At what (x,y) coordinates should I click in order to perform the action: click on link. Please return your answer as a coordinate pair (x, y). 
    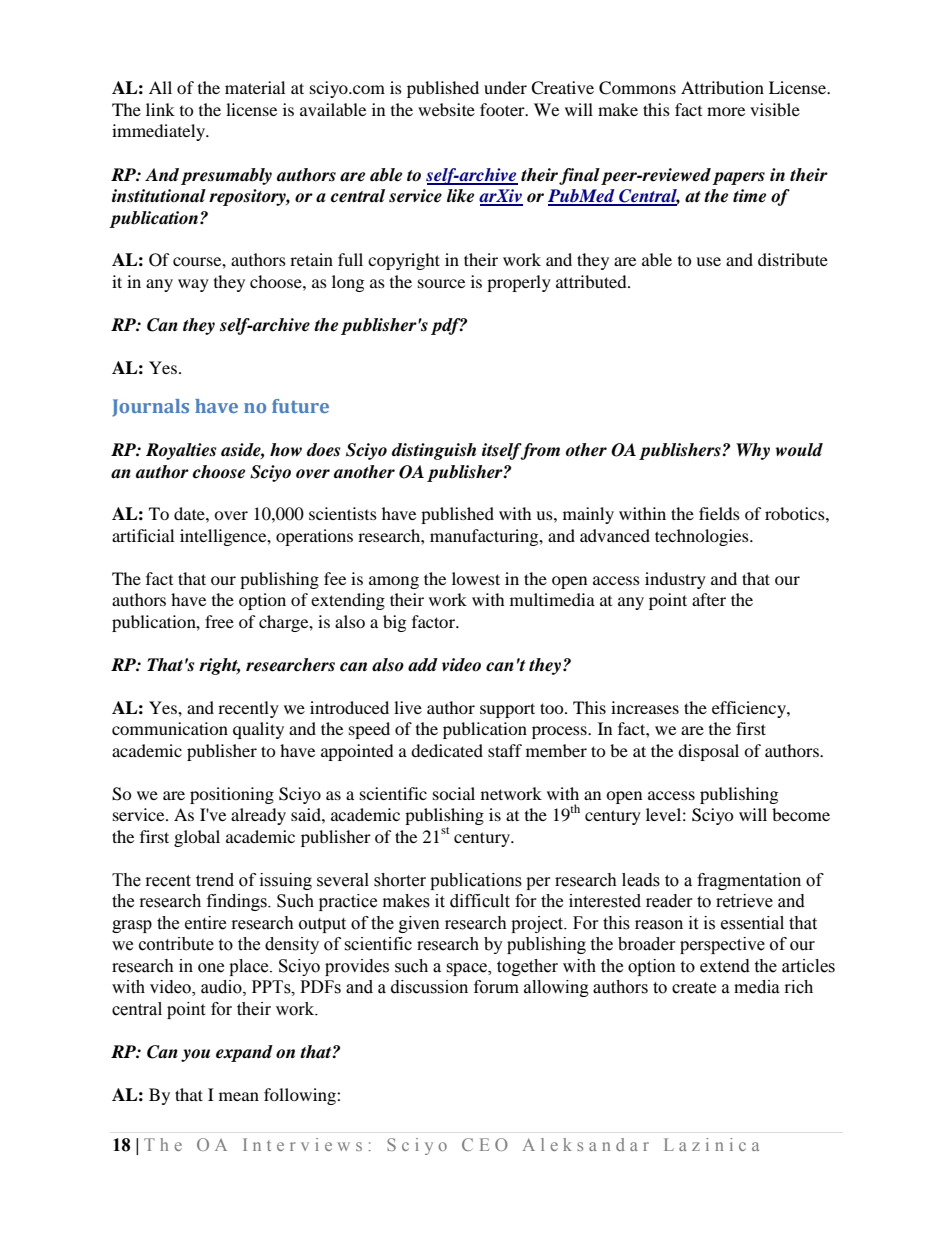
    Looking at the image, I should click on (160, 109).
